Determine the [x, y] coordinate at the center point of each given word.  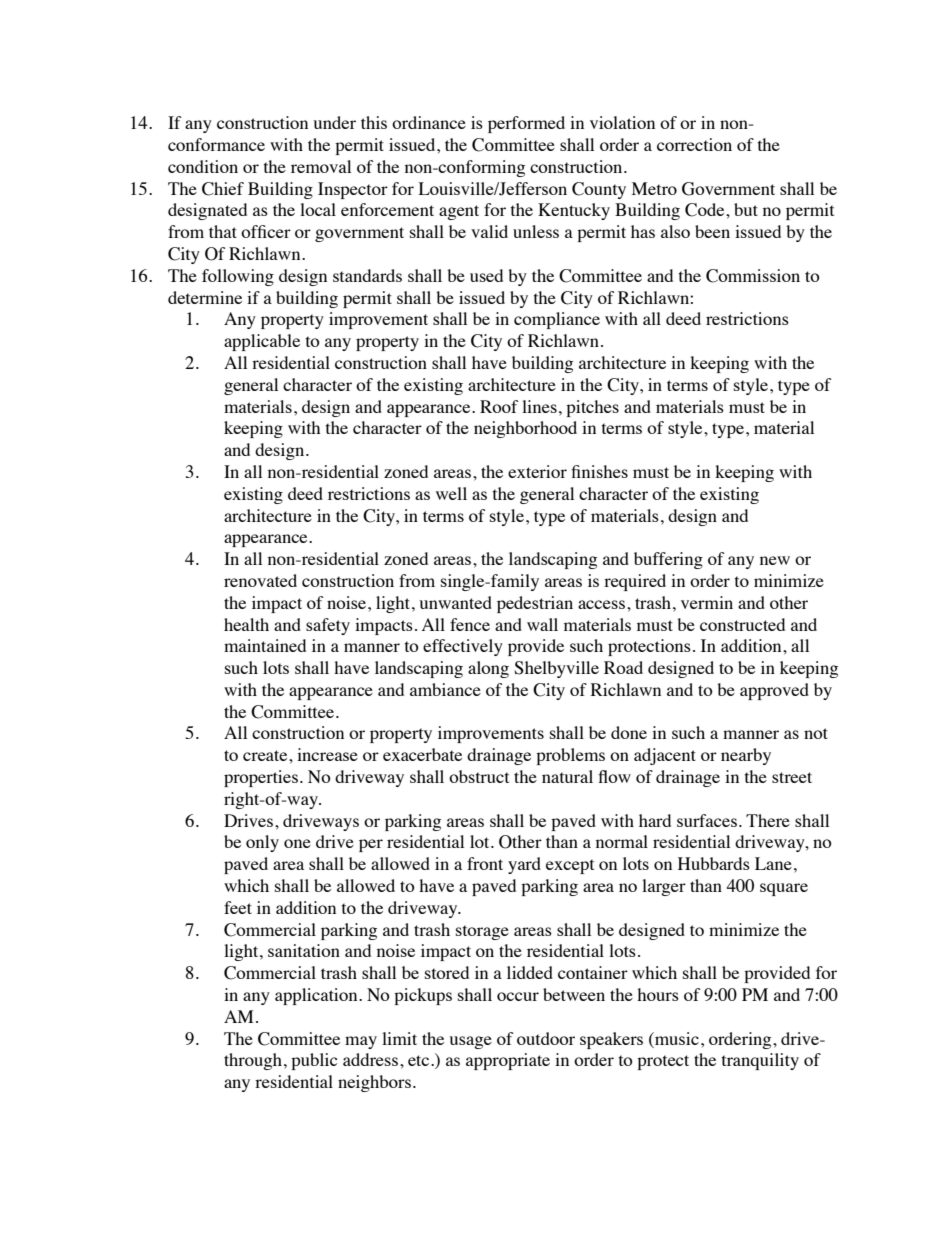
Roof [499, 406]
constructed [742, 624]
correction [694, 144]
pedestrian [535, 604]
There [768, 820]
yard [524, 865]
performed [526, 124]
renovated [260, 580]
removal [321, 166]
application [317, 996]
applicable [262, 342]
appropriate [508, 1061]
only [262, 843]
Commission [753, 276]
